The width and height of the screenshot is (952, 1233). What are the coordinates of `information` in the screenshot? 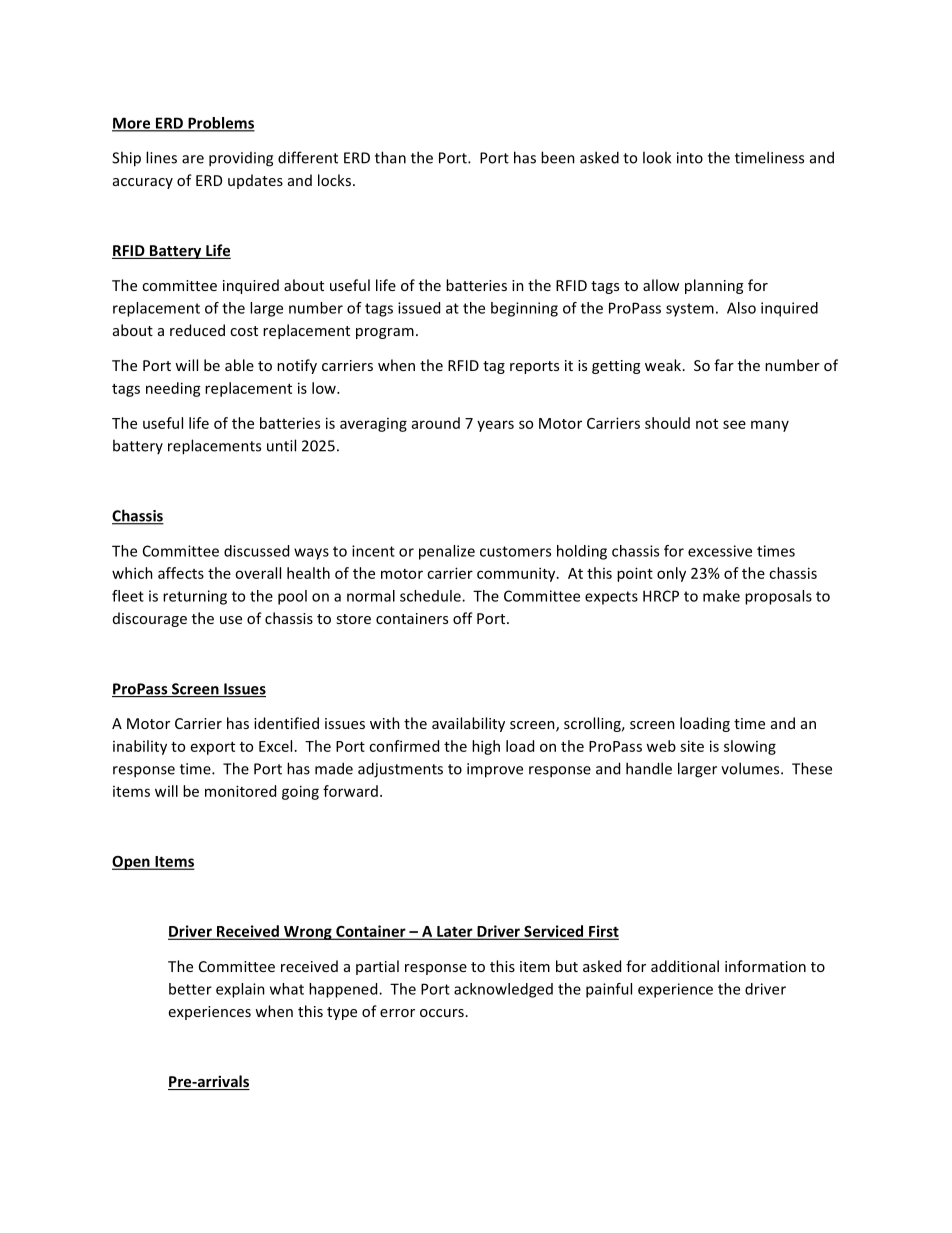 It's located at (765, 966).
